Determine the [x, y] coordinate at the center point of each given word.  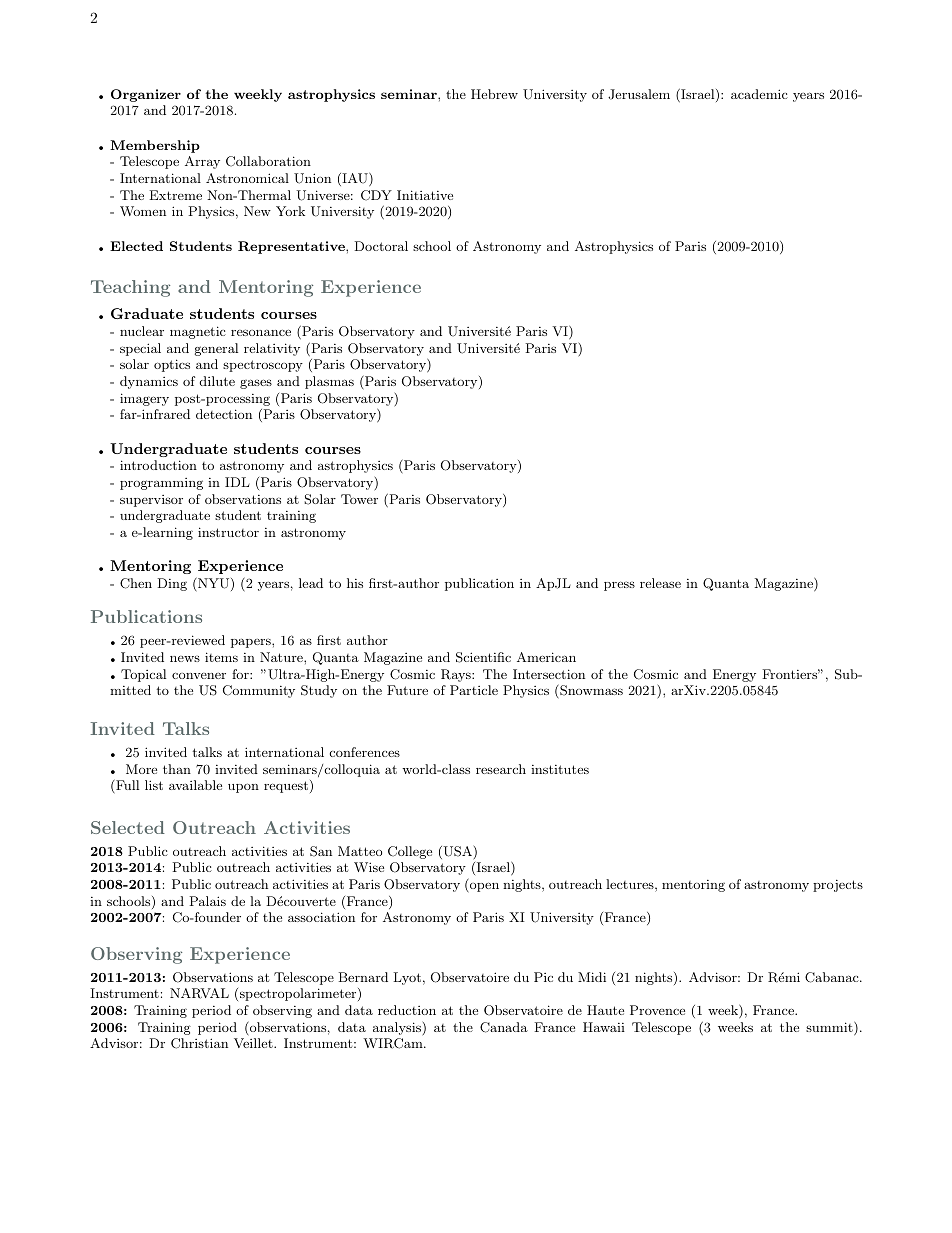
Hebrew [494, 94]
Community [259, 691]
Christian [199, 1043]
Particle [474, 690]
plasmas [329, 382]
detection [224, 414]
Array [202, 162]
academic [759, 94]
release [660, 583]
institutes [560, 769]
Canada [504, 1027]
